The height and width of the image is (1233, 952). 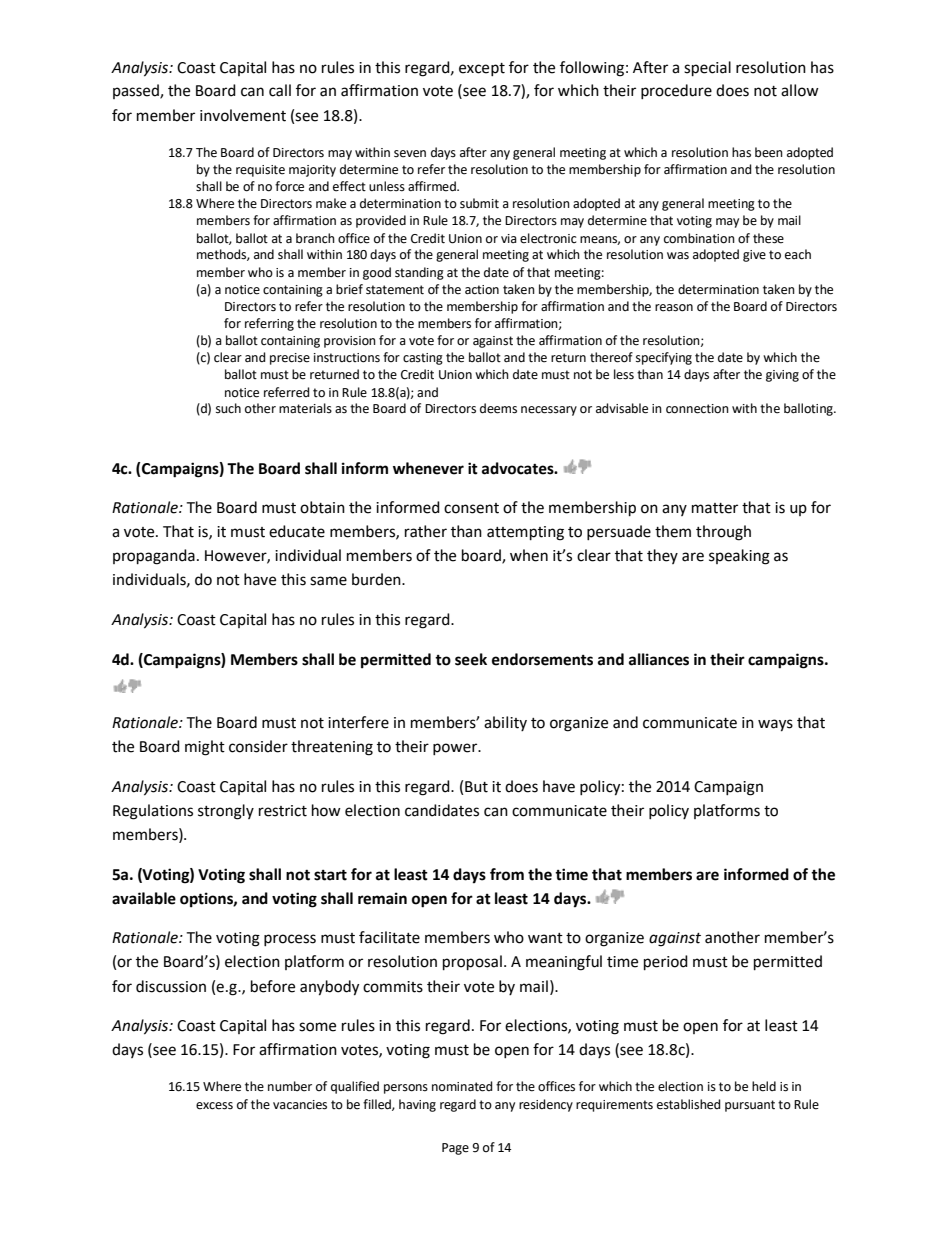 What do you see at coordinates (205, 748) in the image?
I see `might` at bounding box center [205, 748].
